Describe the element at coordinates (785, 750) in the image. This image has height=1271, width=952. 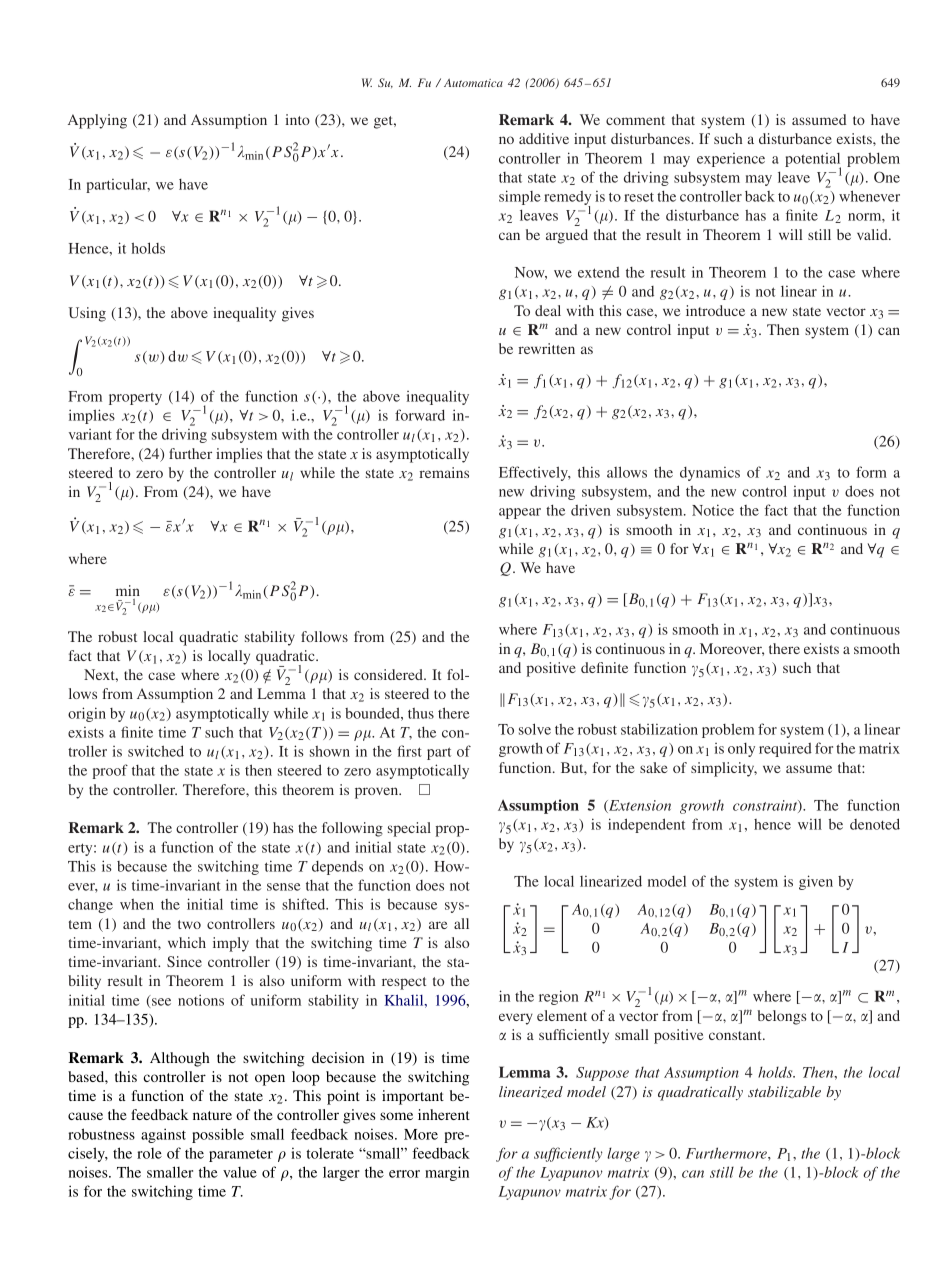
I see `required` at that location.
